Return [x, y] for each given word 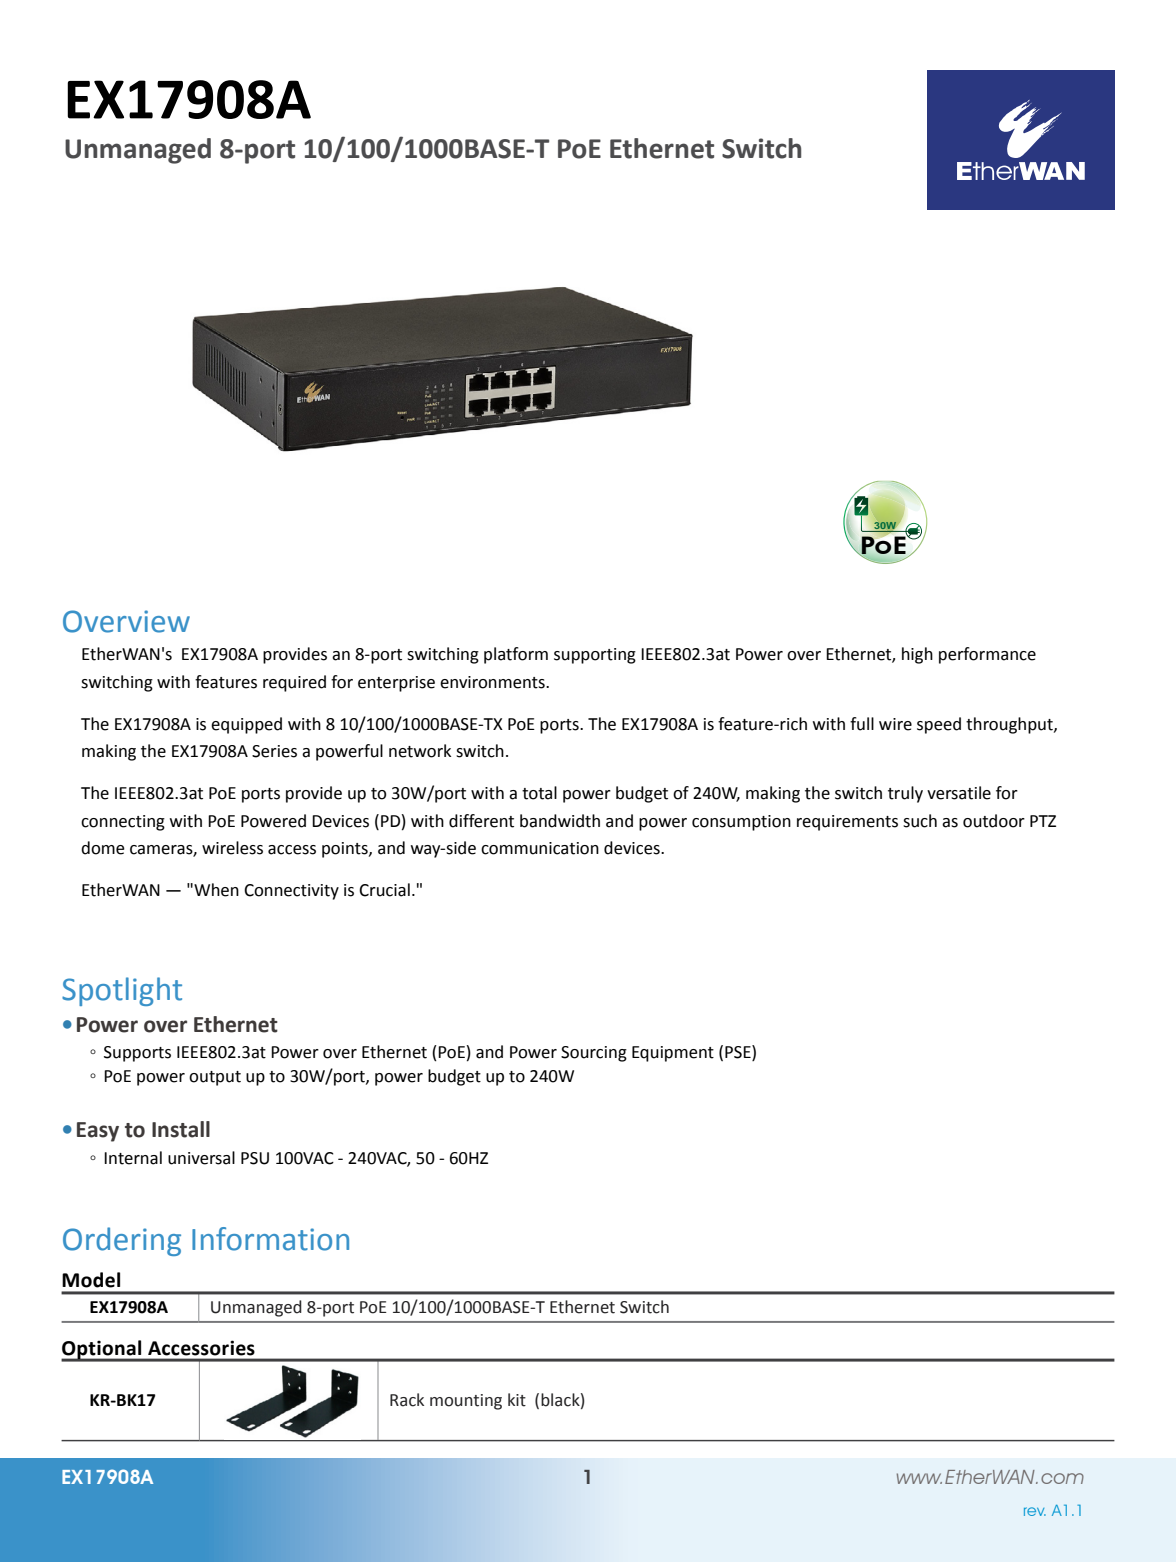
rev [1035, 1511]
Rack [407, 1400]
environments [493, 682]
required [294, 683]
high [917, 655]
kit [517, 1400]
